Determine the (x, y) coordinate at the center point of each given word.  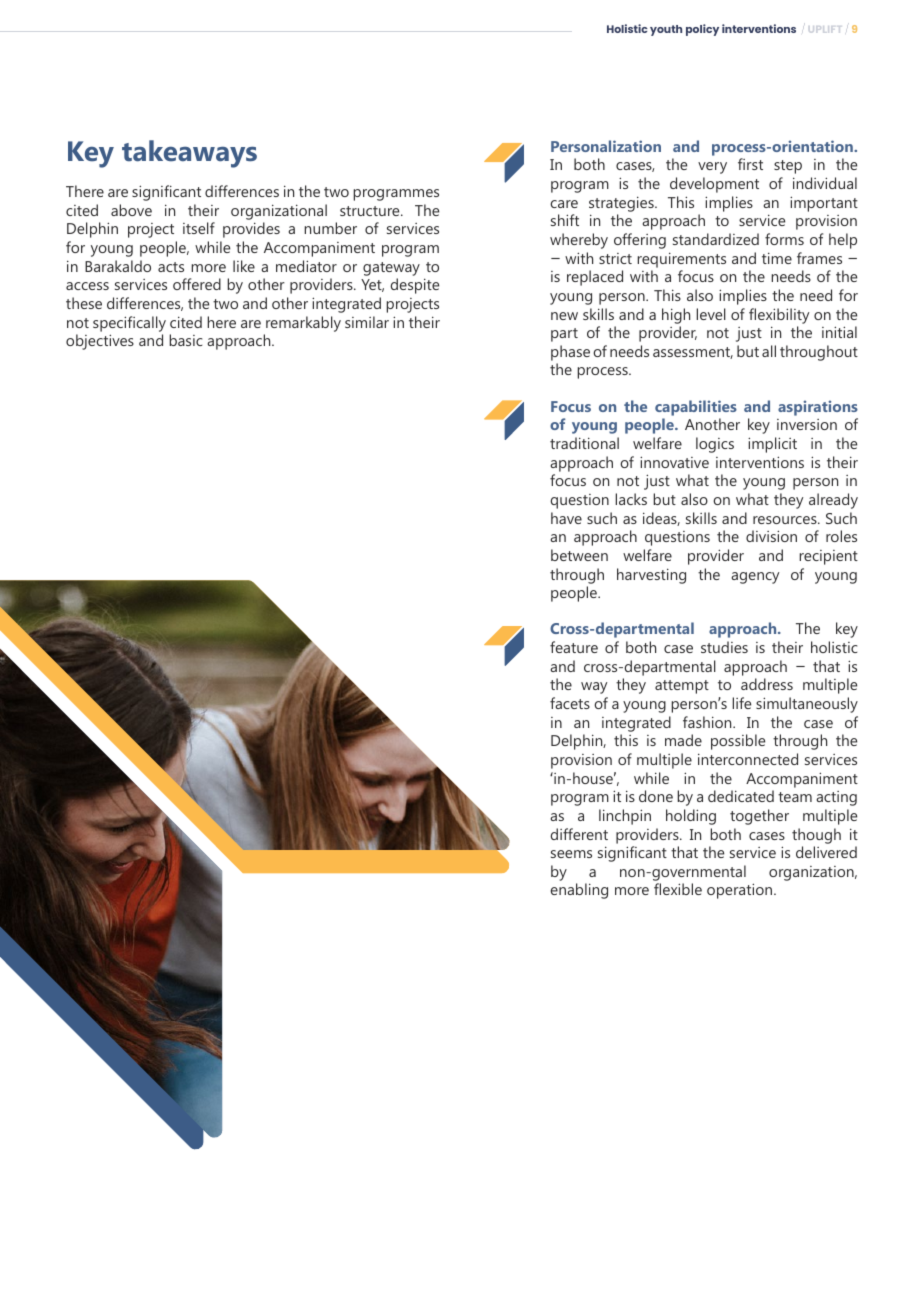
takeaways (189, 154)
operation (741, 891)
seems (571, 854)
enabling (579, 891)
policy (702, 30)
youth (666, 30)
